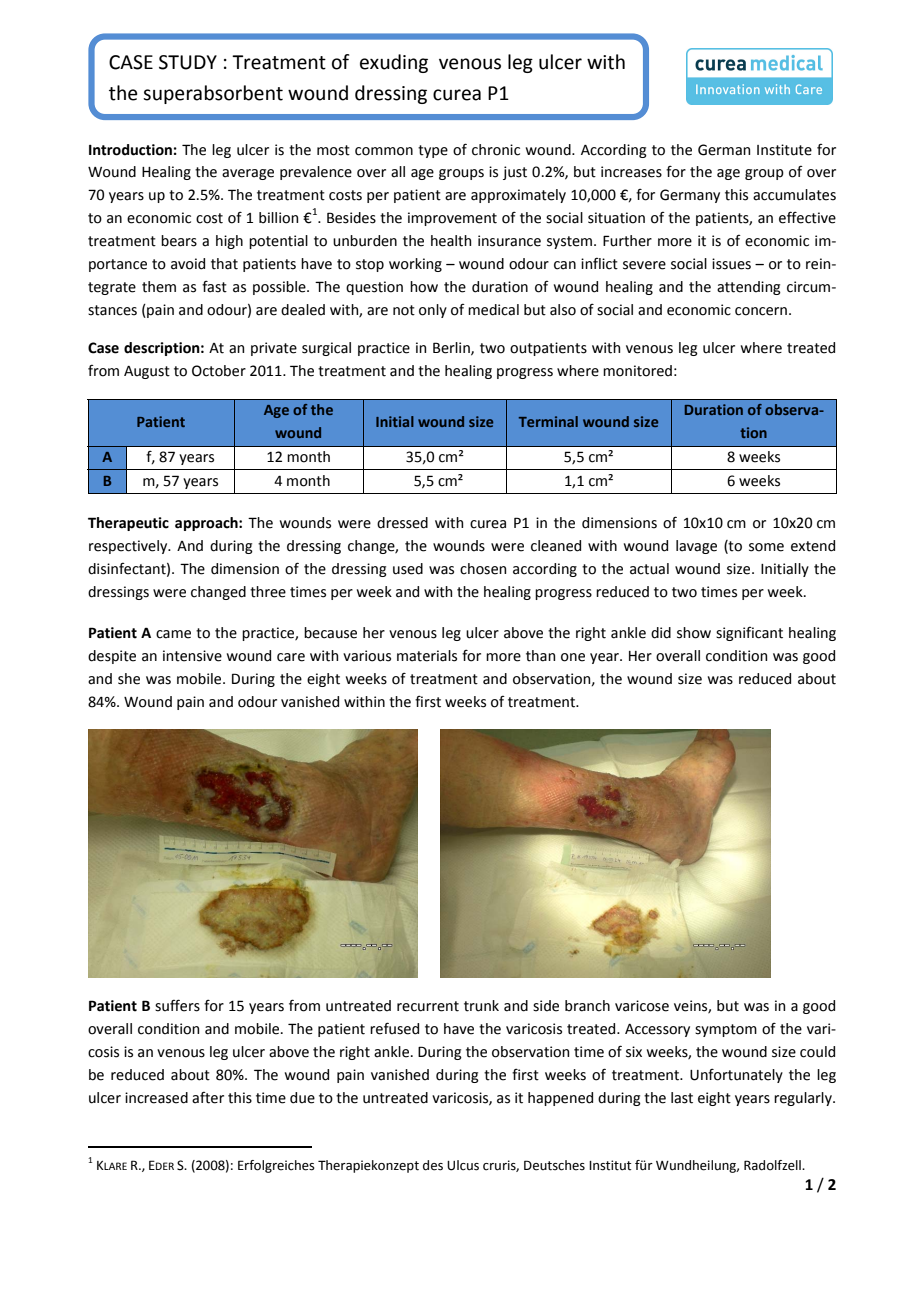 The width and height of the screenshot is (924, 1308). Describe the element at coordinates (631, 172) in the screenshot. I see `increases` at that location.
